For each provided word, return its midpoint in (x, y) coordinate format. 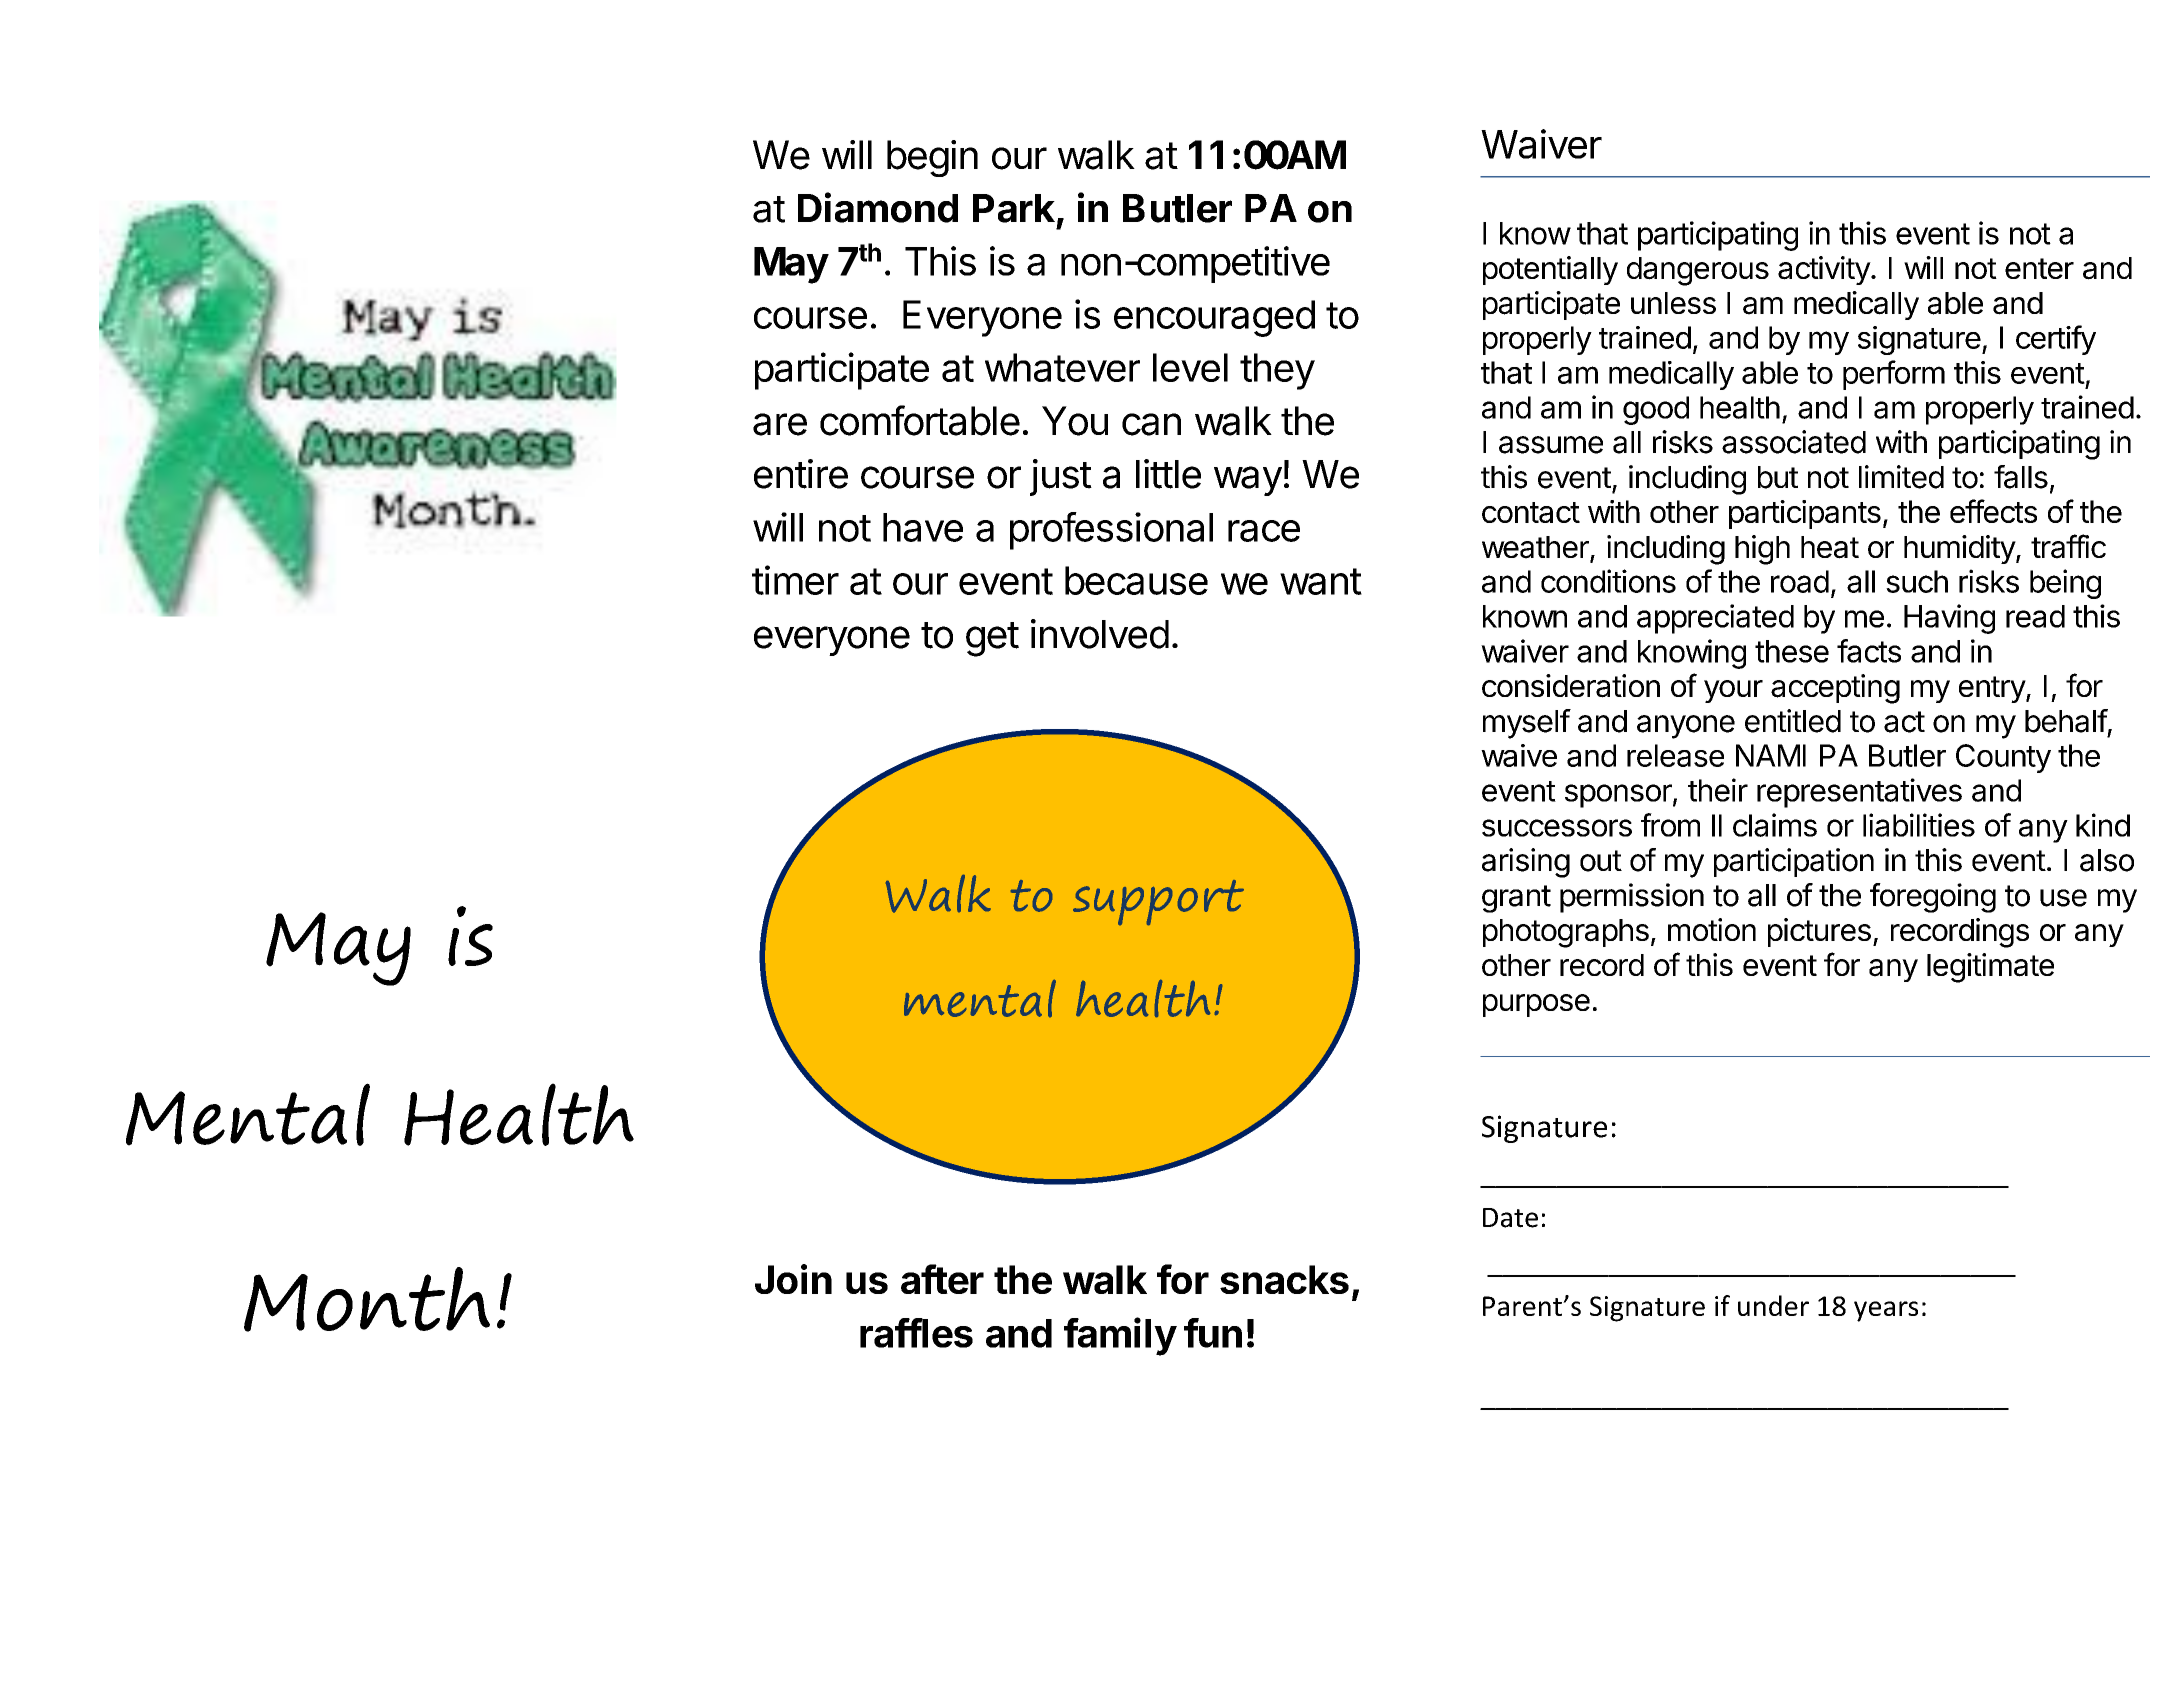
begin (932, 158)
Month (367, 1299)
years (1886, 1311)
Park (1014, 208)
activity (1825, 270)
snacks (1284, 1279)
